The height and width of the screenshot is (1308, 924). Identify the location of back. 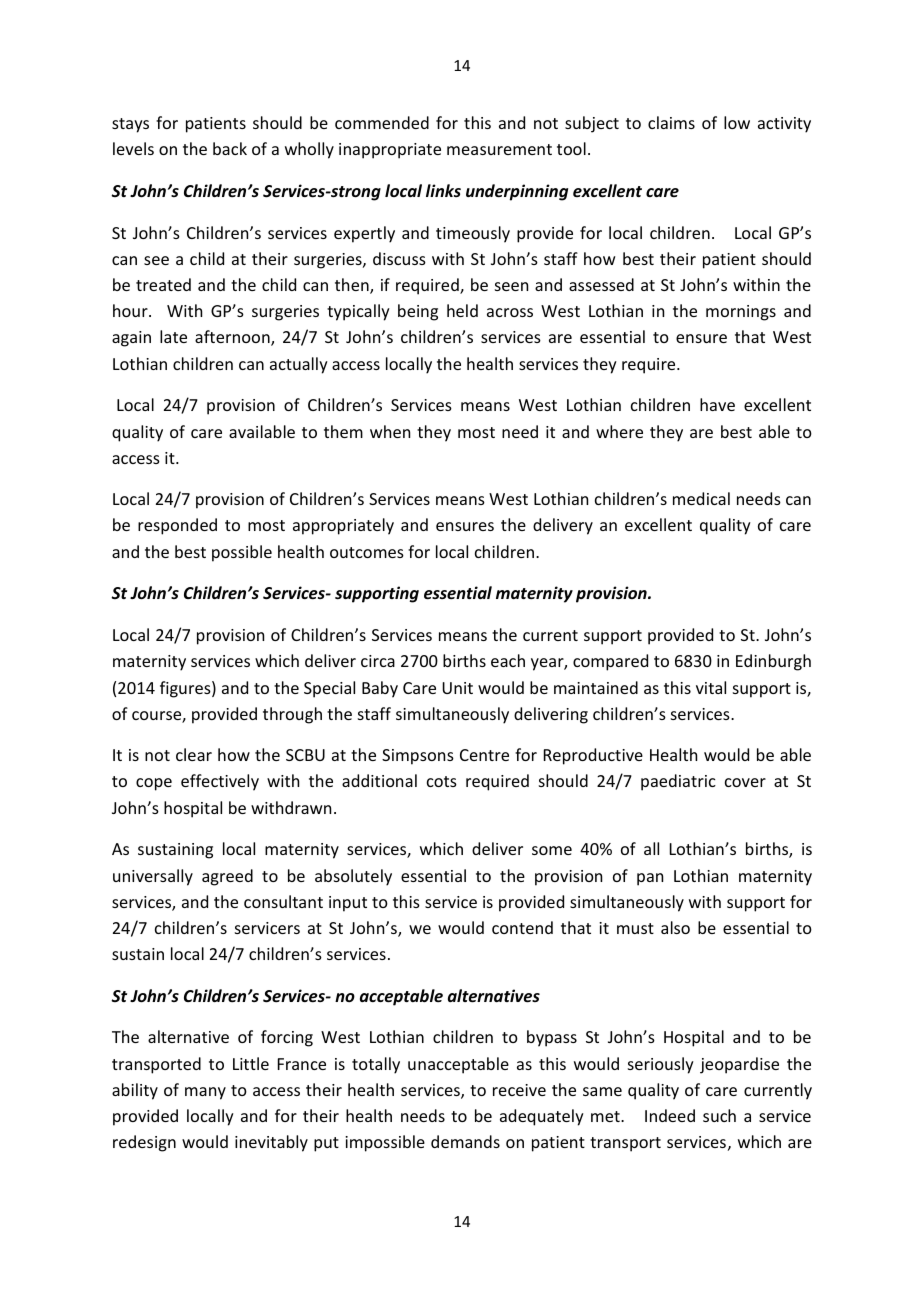
(230, 148).
